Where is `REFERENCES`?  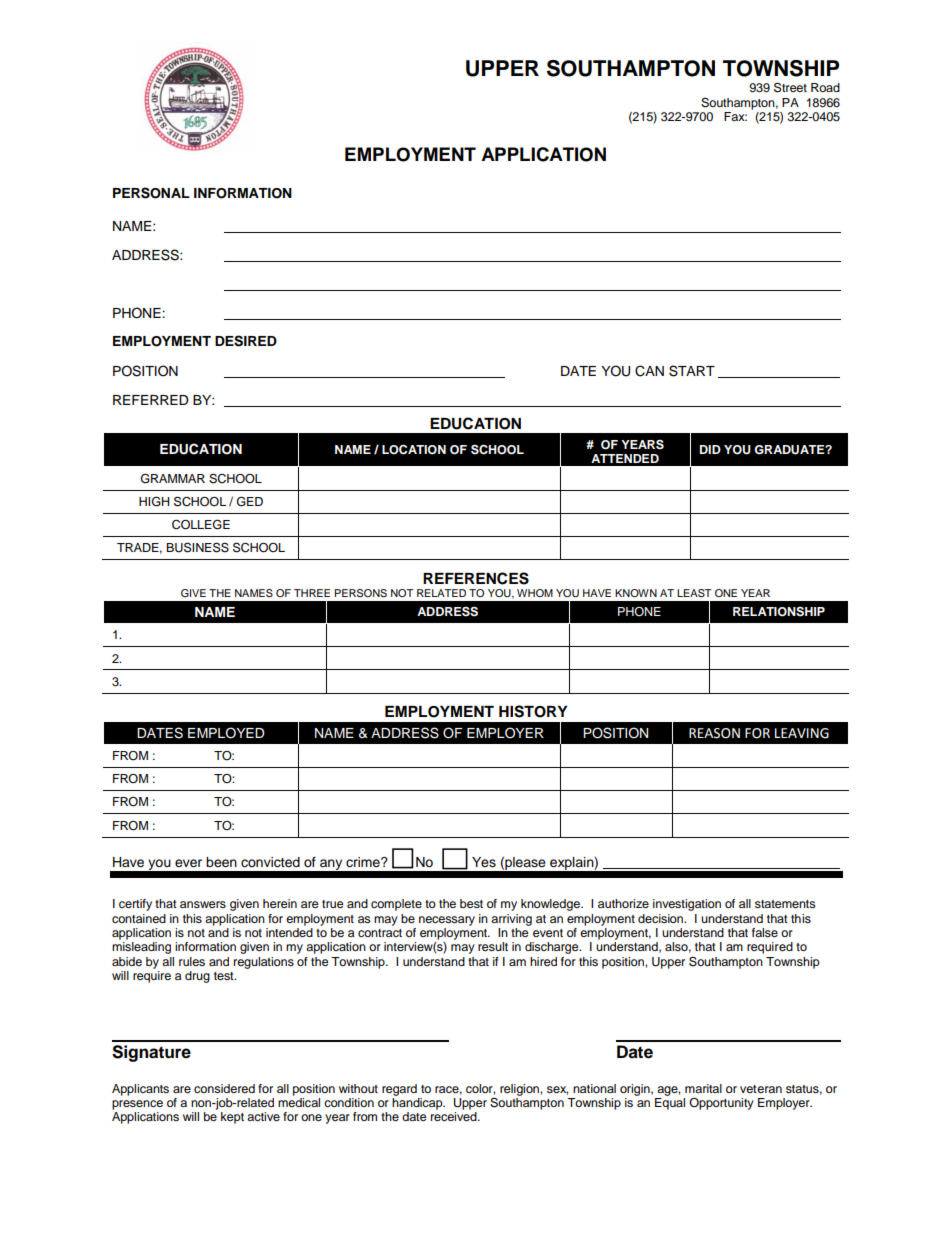
REFERENCES is located at coordinates (476, 578).
